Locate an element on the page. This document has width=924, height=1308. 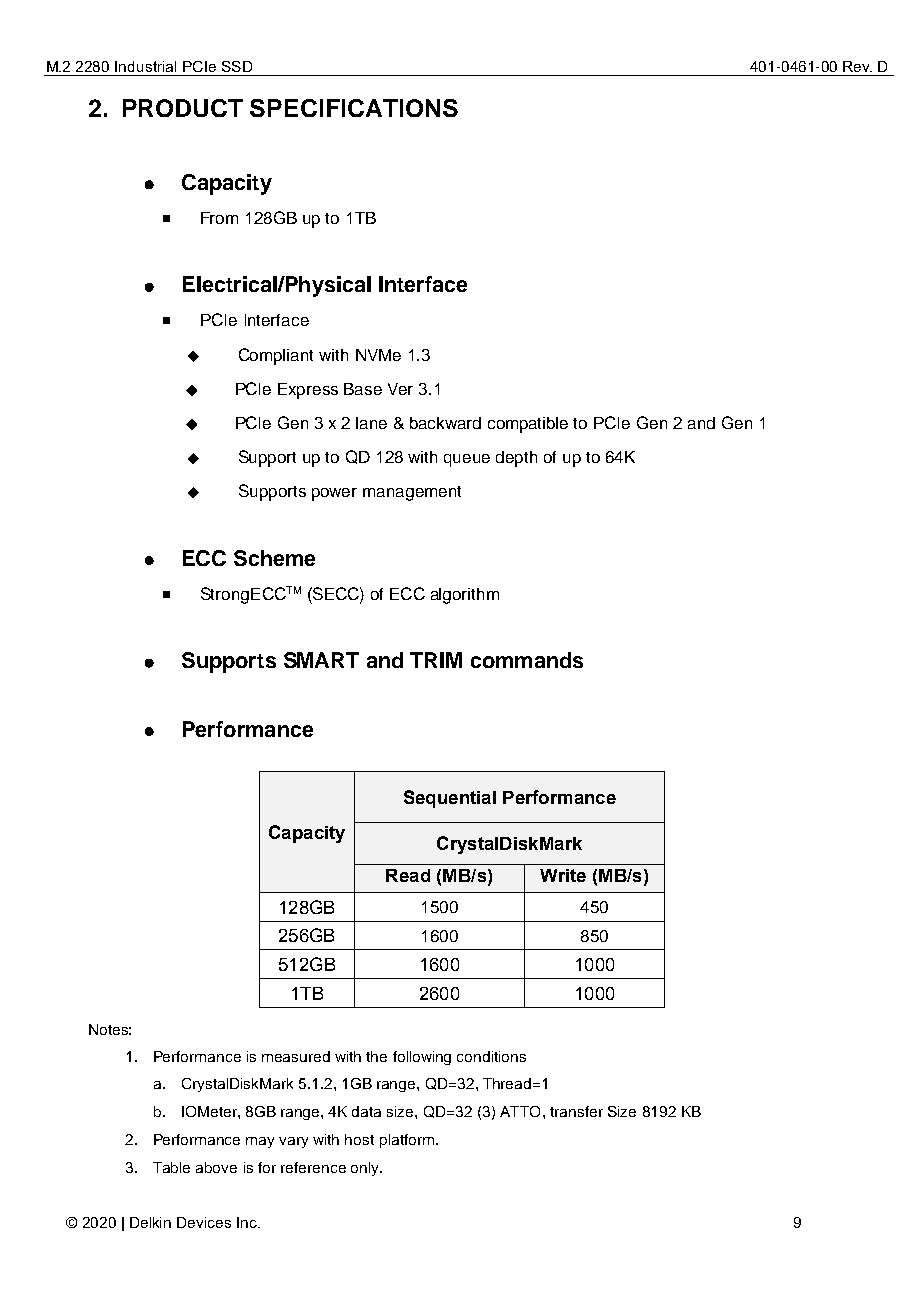
SSD is located at coordinates (237, 66).
